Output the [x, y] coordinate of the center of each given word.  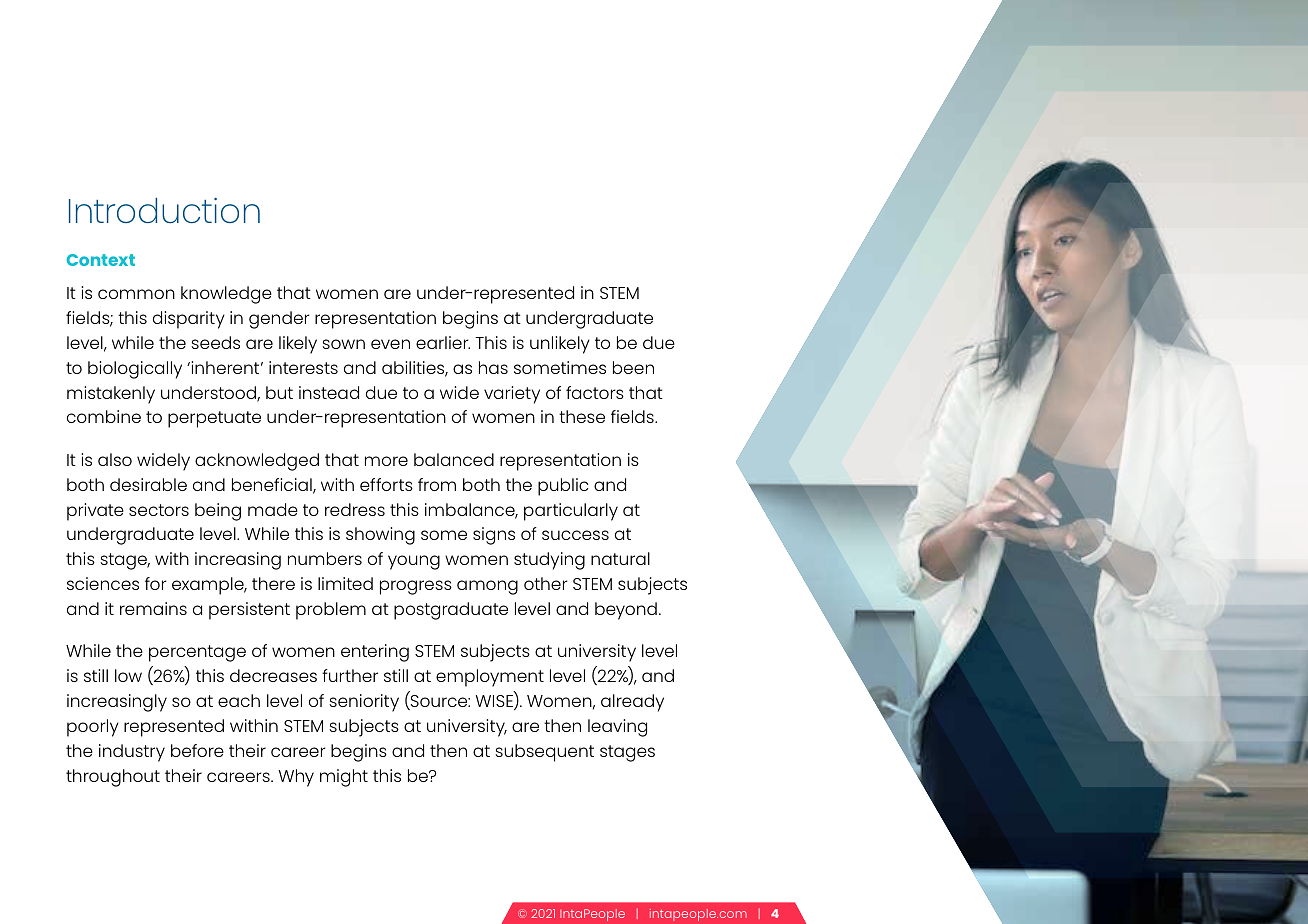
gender [279, 320]
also [115, 459]
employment [490, 678]
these [582, 416]
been [633, 367]
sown [343, 344]
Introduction [164, 210]
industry [132, 753]
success [575, 535]
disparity [189, 320]
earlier [443, 342]
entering [375, 653]
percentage [197, 653]
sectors [159, 510]
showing [380, 536]
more [386, 461]
